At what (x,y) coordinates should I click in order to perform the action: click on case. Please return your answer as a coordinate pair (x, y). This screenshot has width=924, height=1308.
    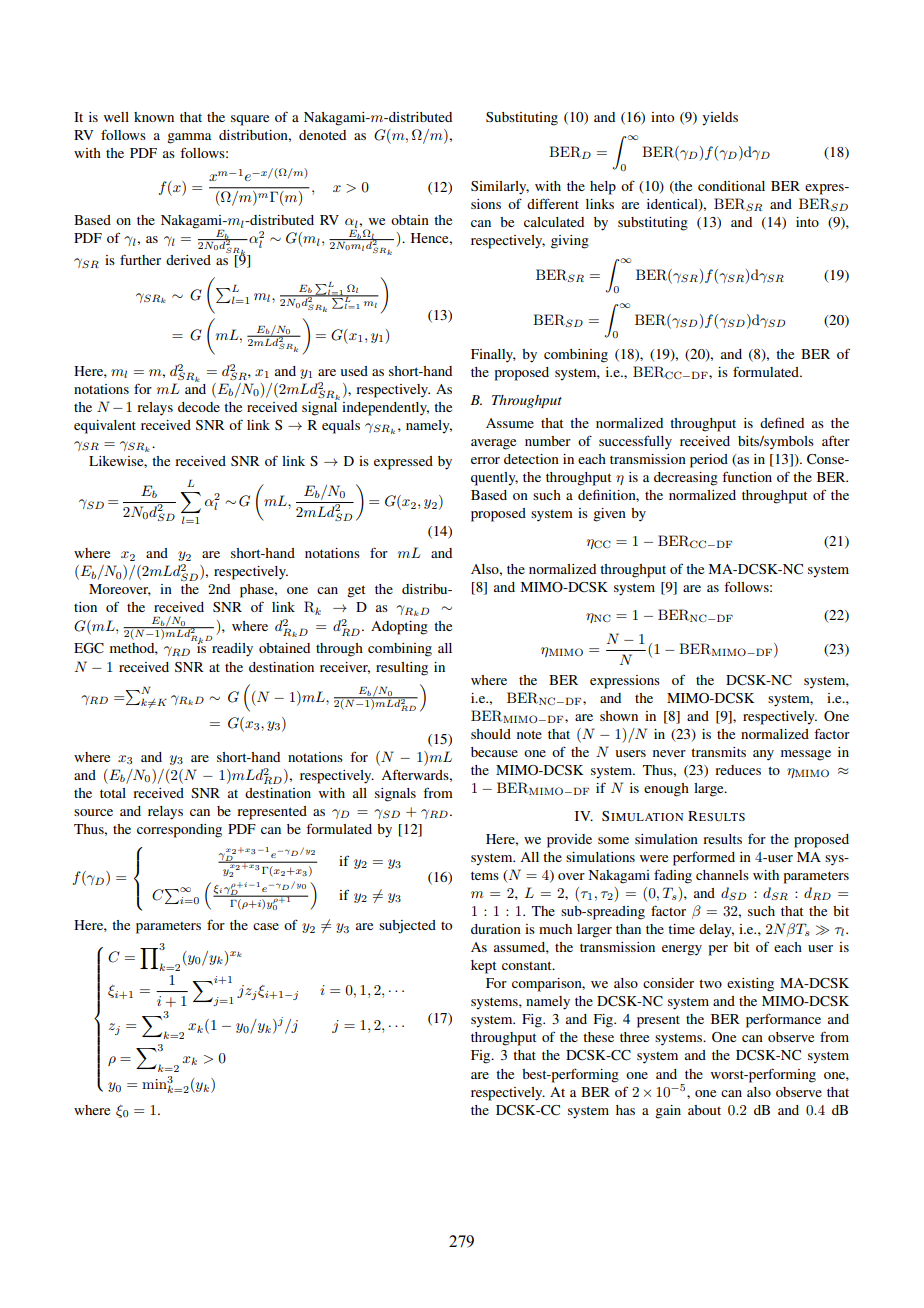
    Looking at the image, I should click on (266, 926).
